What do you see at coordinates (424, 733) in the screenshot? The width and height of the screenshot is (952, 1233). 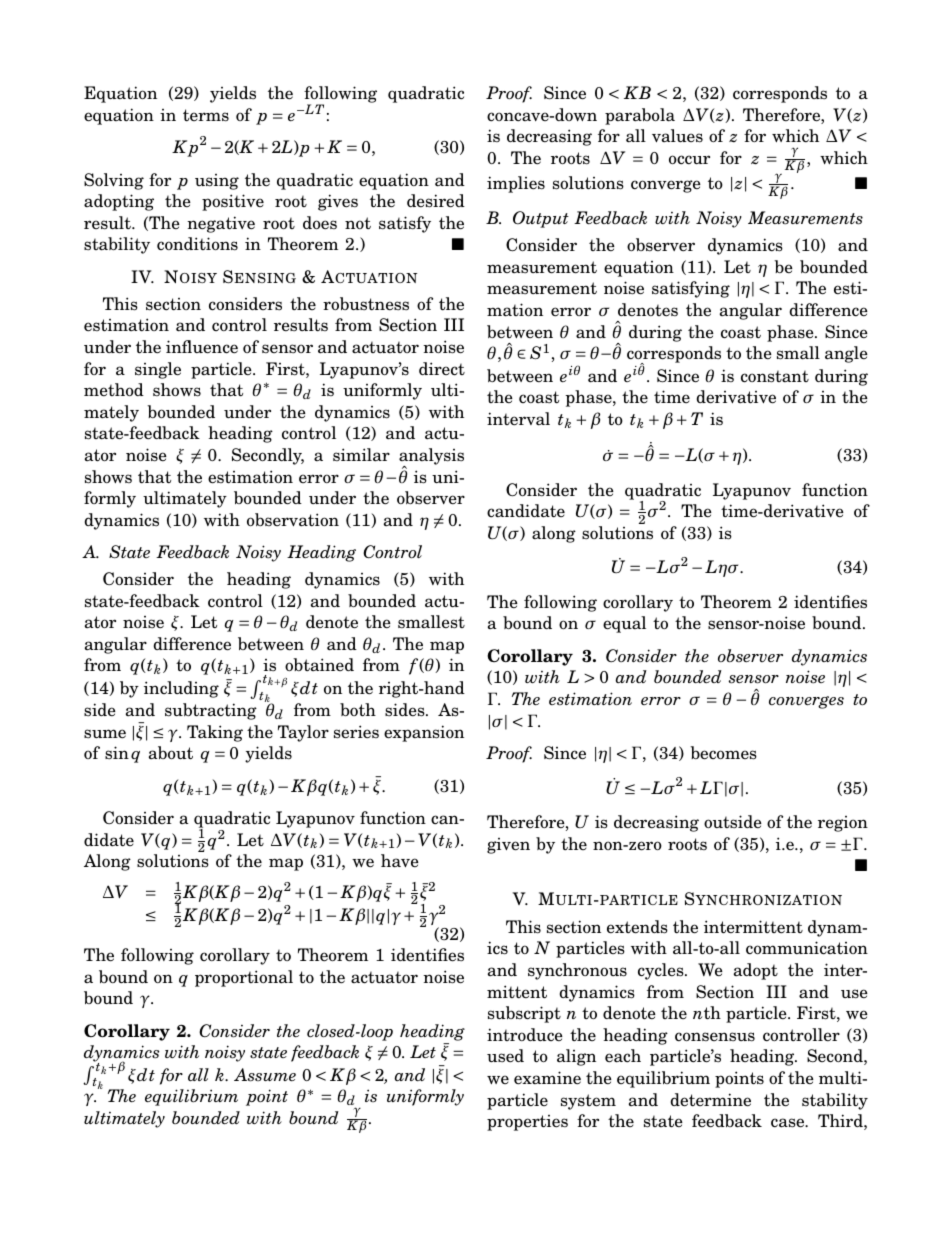 I see `expansion` at bounding box center [424, 733].
